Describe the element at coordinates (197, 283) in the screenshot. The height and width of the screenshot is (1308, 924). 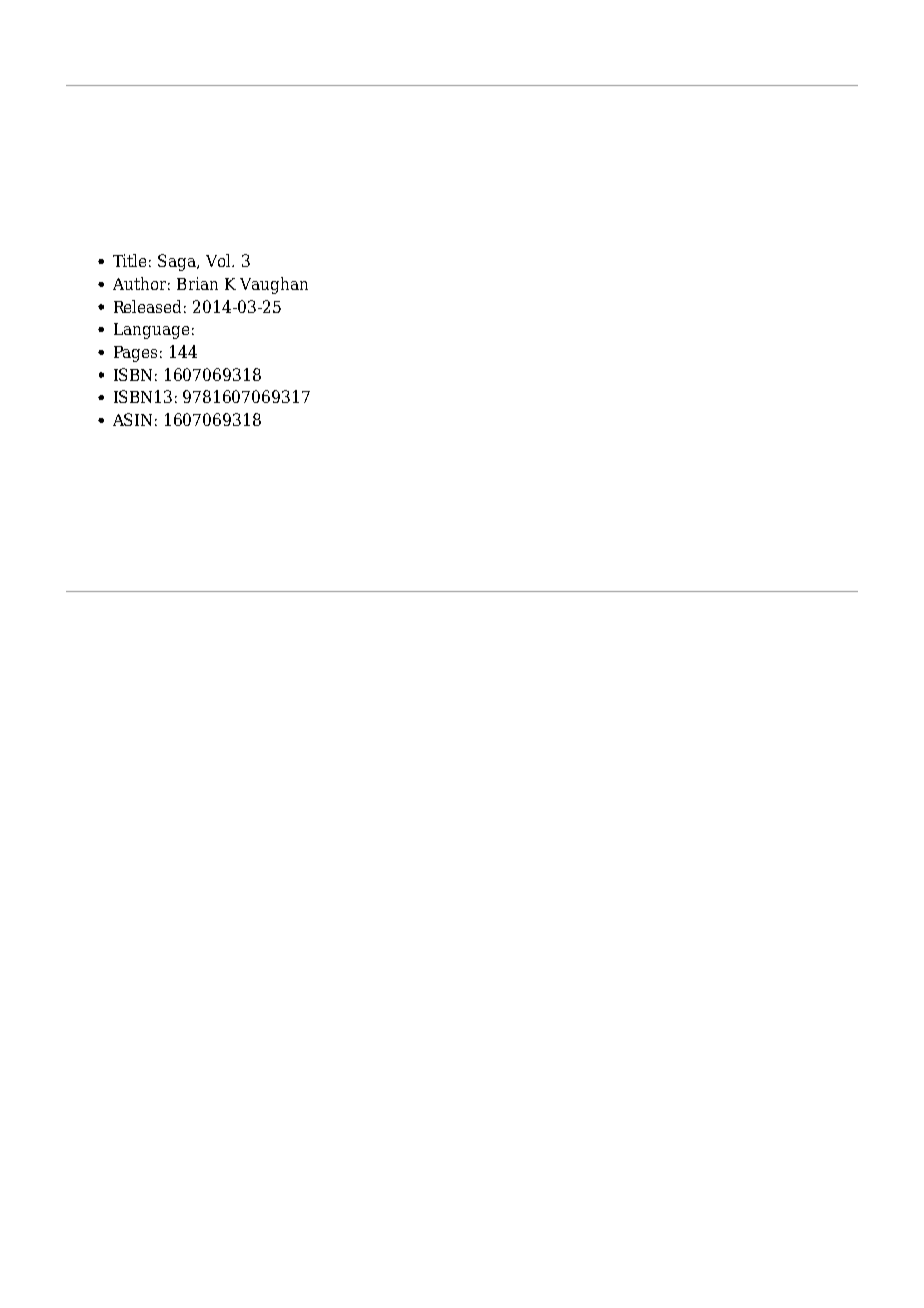
I see `Brian` at that location.
